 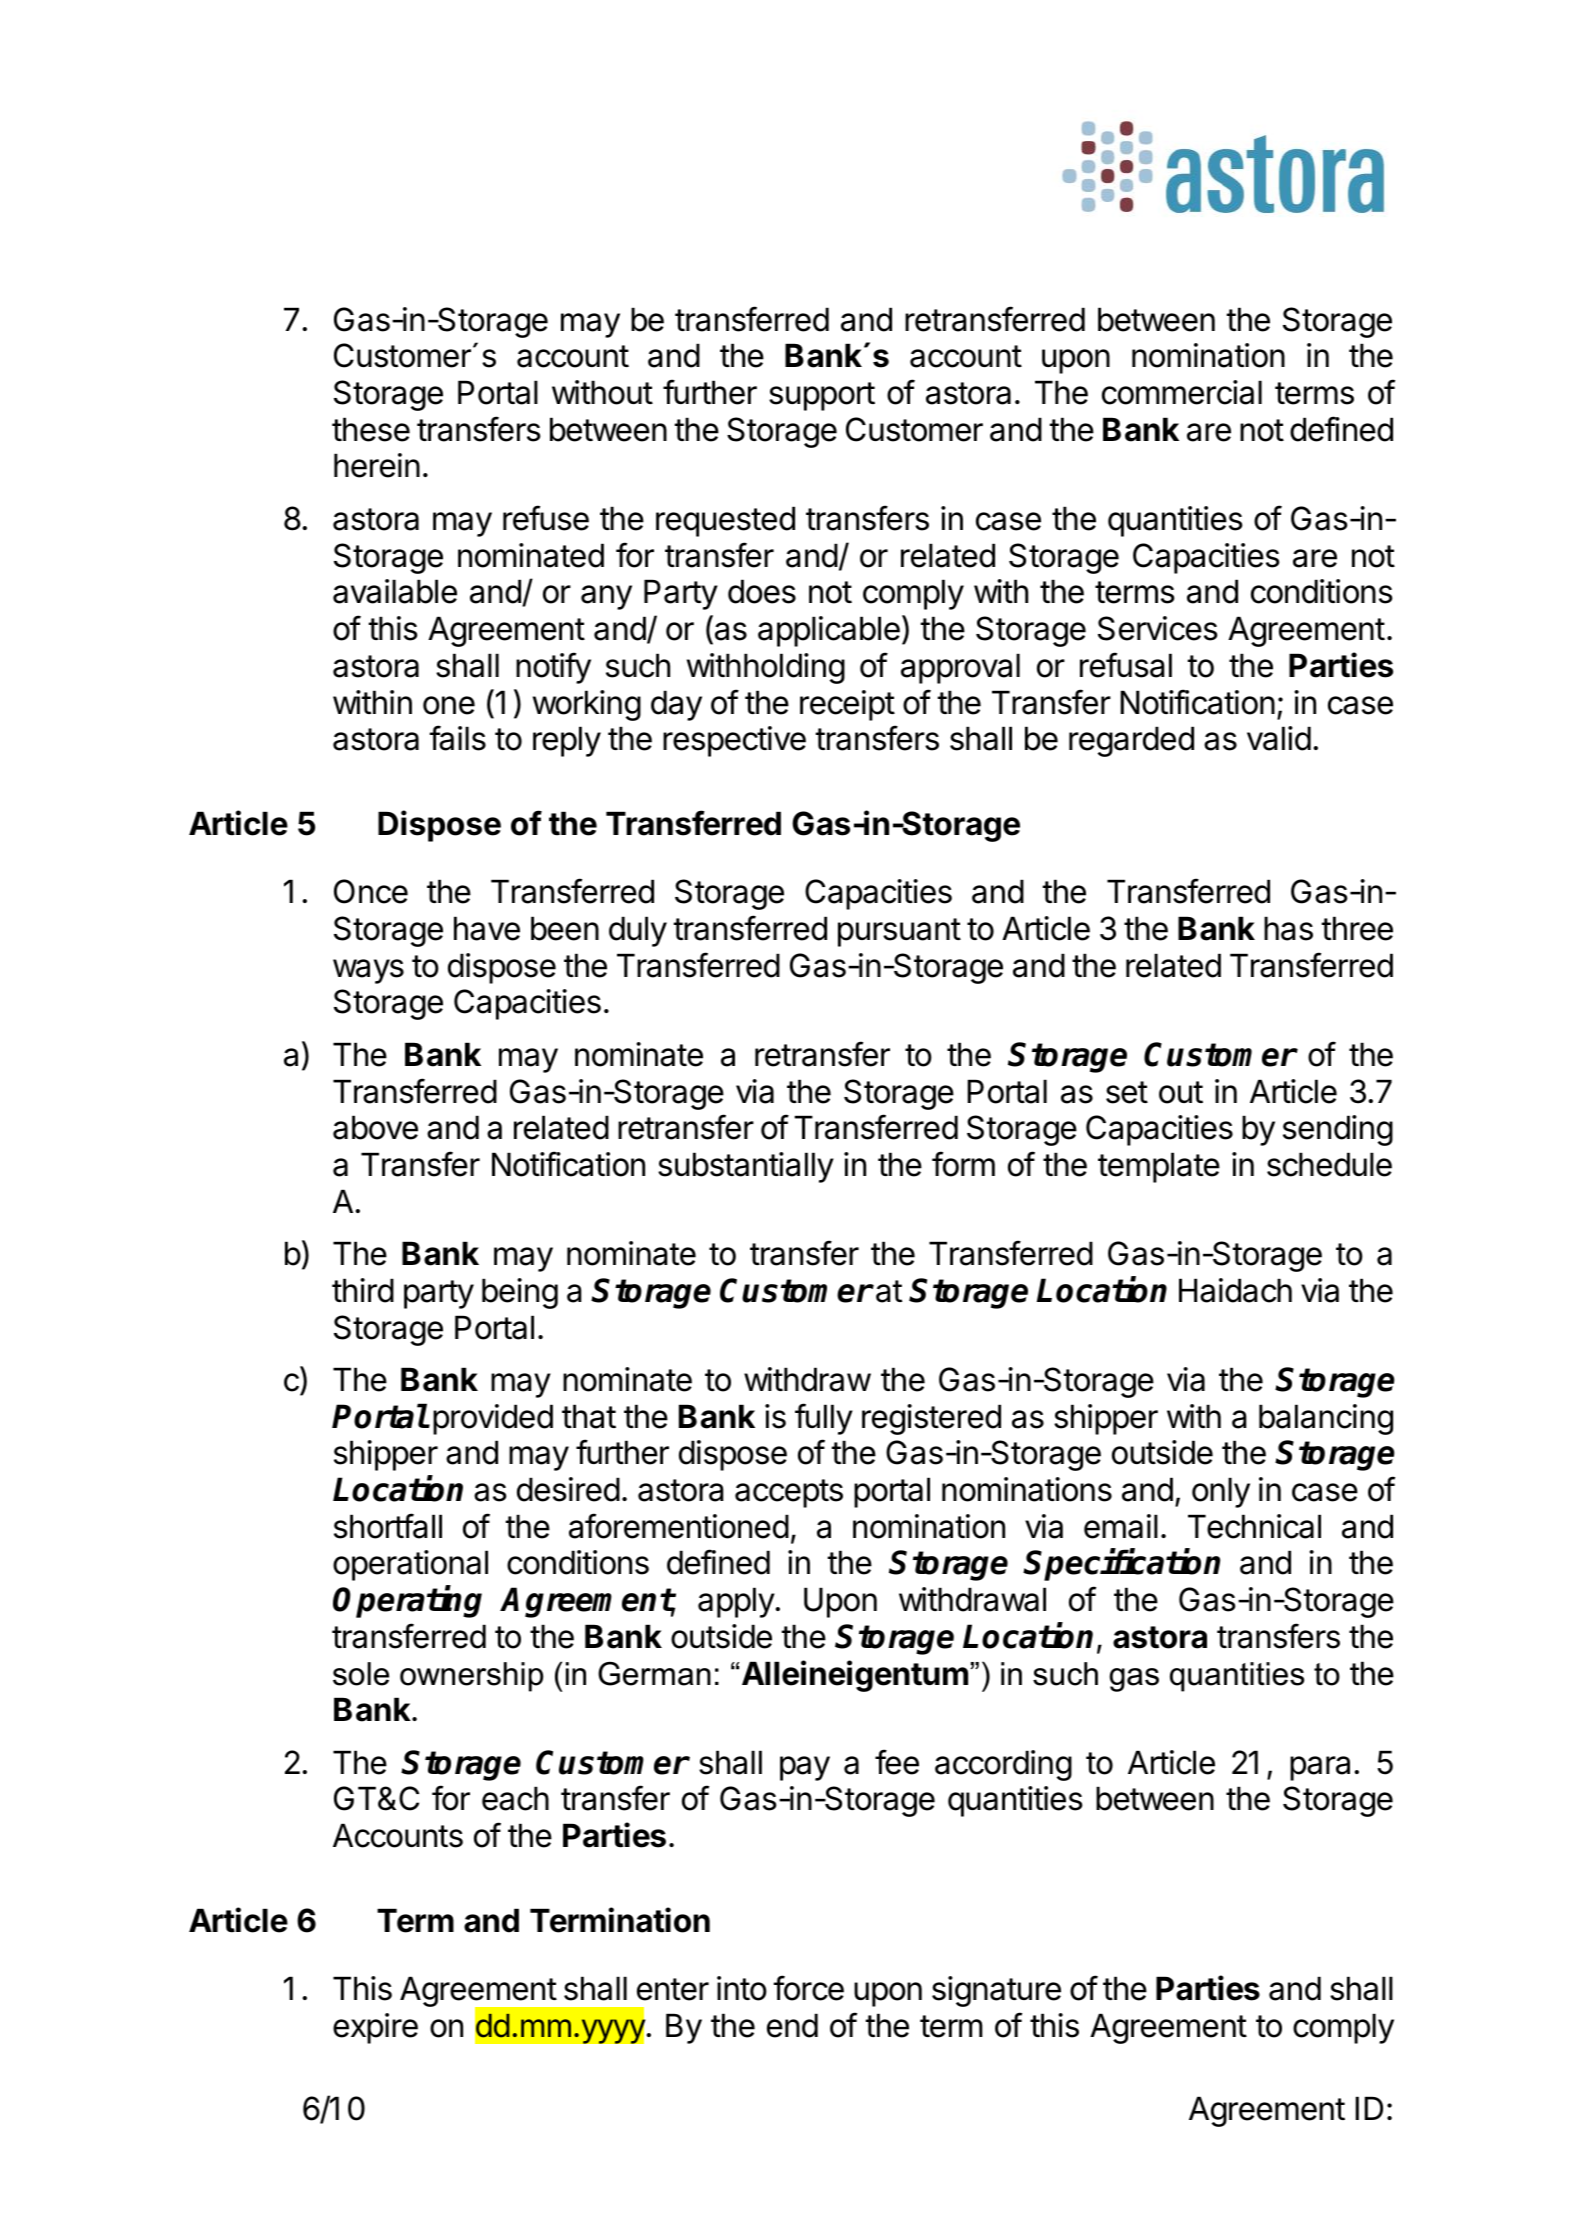 What do you see at coordinates (520, 1293) in the document?
I see `being` at bounding box center [520, 1293].
